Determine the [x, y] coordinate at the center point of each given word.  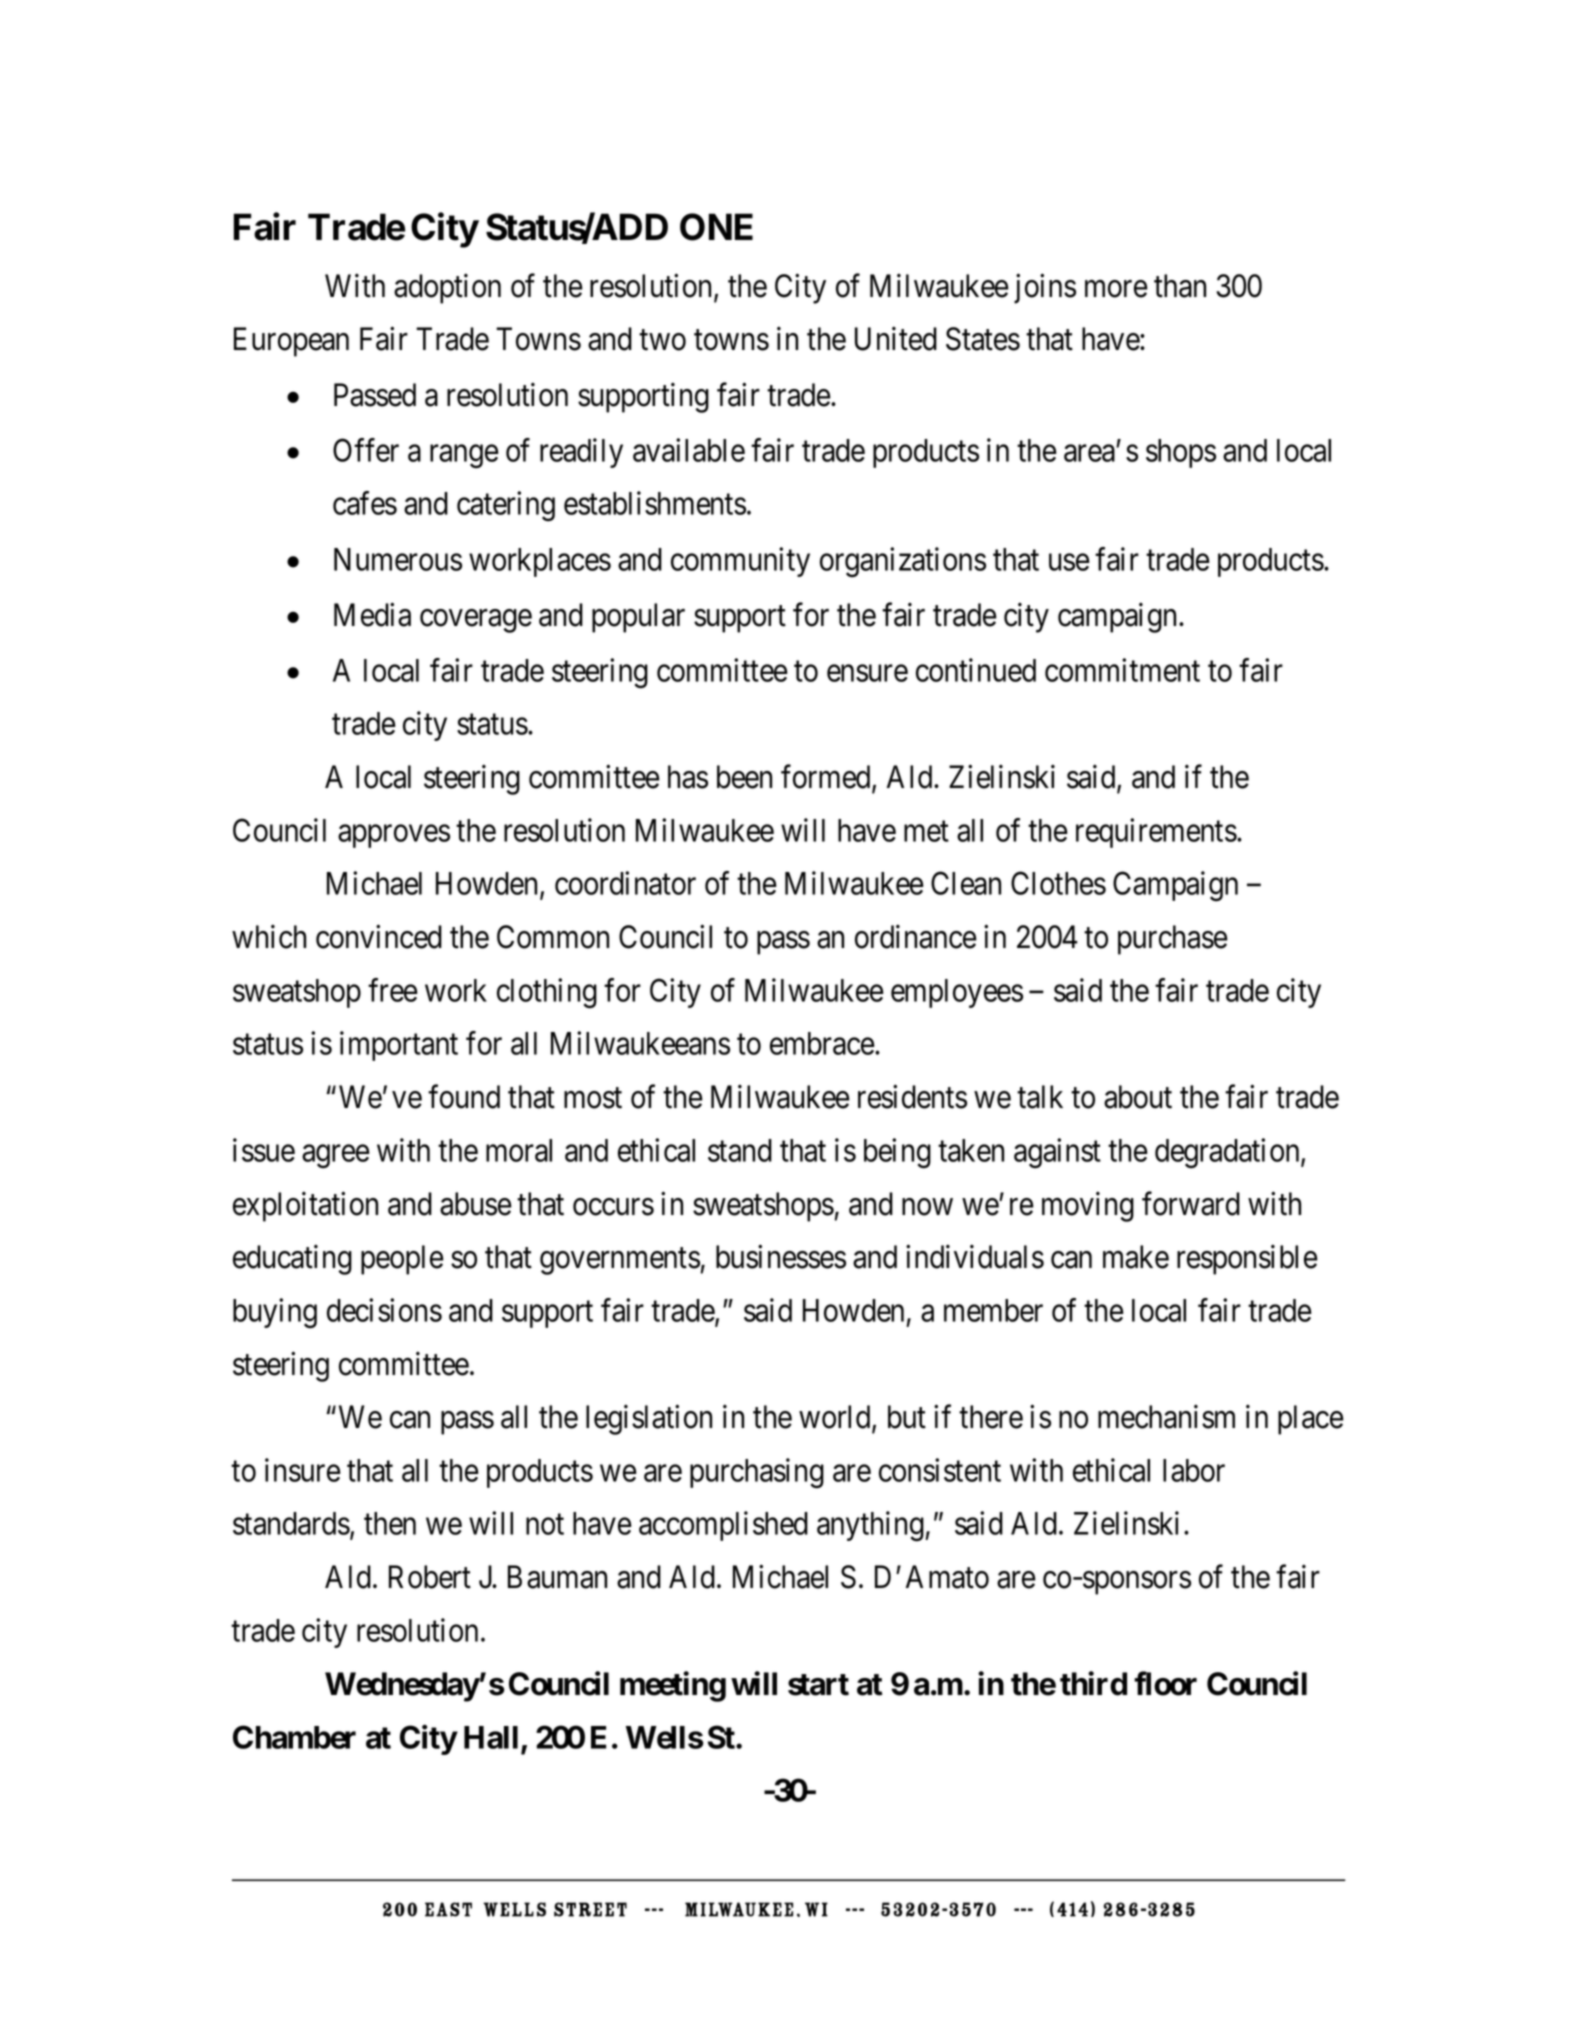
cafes [365, 503]
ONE [716, 227]
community [740, 562]
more [1116, 289]
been [744, 777]
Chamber [294, 1737]
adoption [447, 288]
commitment [1122, 670]
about [1138, 1097]
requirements [1156, 833]
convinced [379, 937]
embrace [822, 1043]
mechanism [1166, 1417]
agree [336, 1156]
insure [303, 1470]
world [836, 1418]
